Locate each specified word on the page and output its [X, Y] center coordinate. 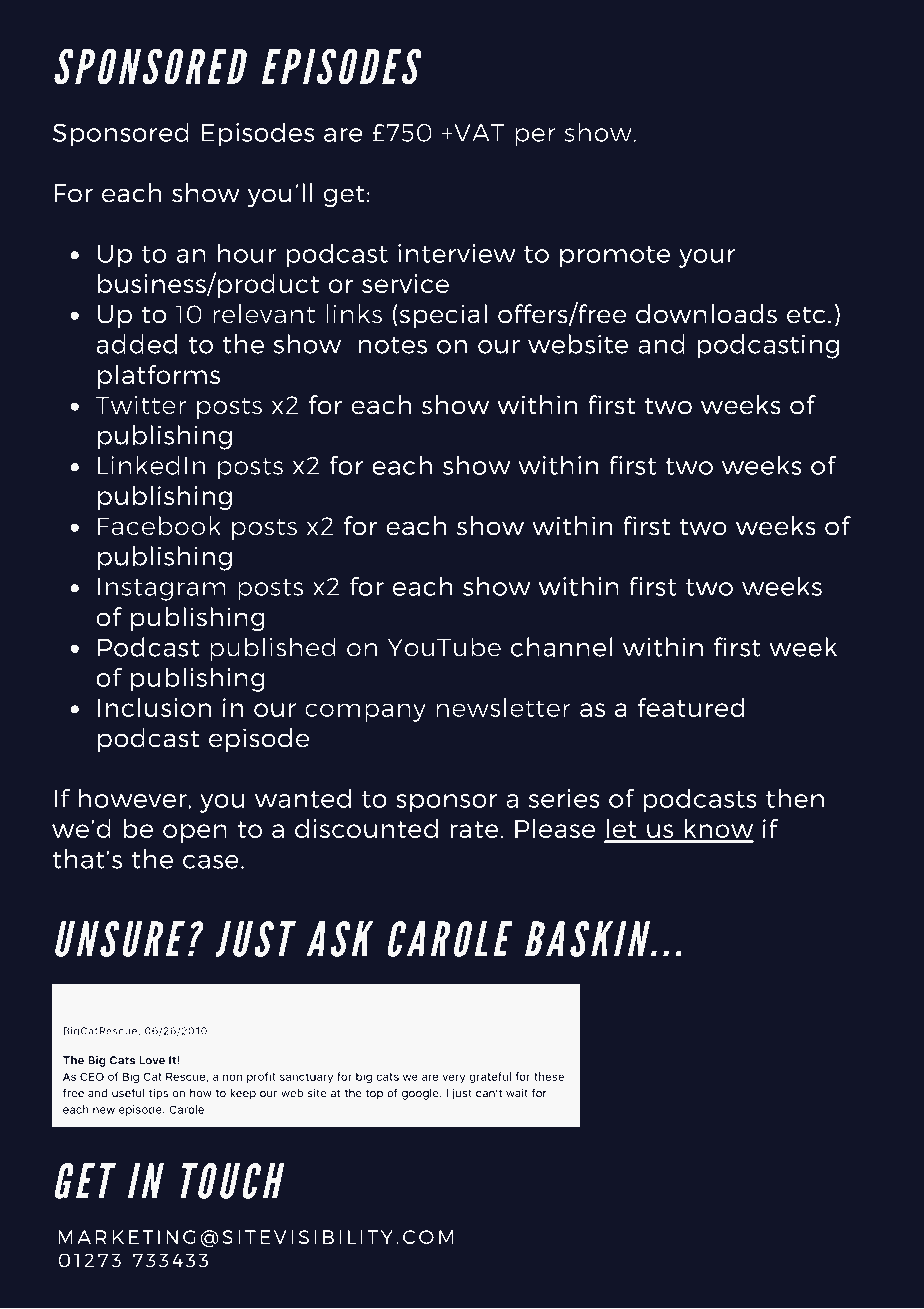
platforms [159, 377]
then [795, 798]
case [211, 862]
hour [247, 253]
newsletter [503, 707]
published [272, 649]
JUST [255, 939]
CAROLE [450, 939]
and [661, 344]
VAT [478, 132]
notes [393, 345]
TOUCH [232, 1181]
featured [691, 707]
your [707, 258]
